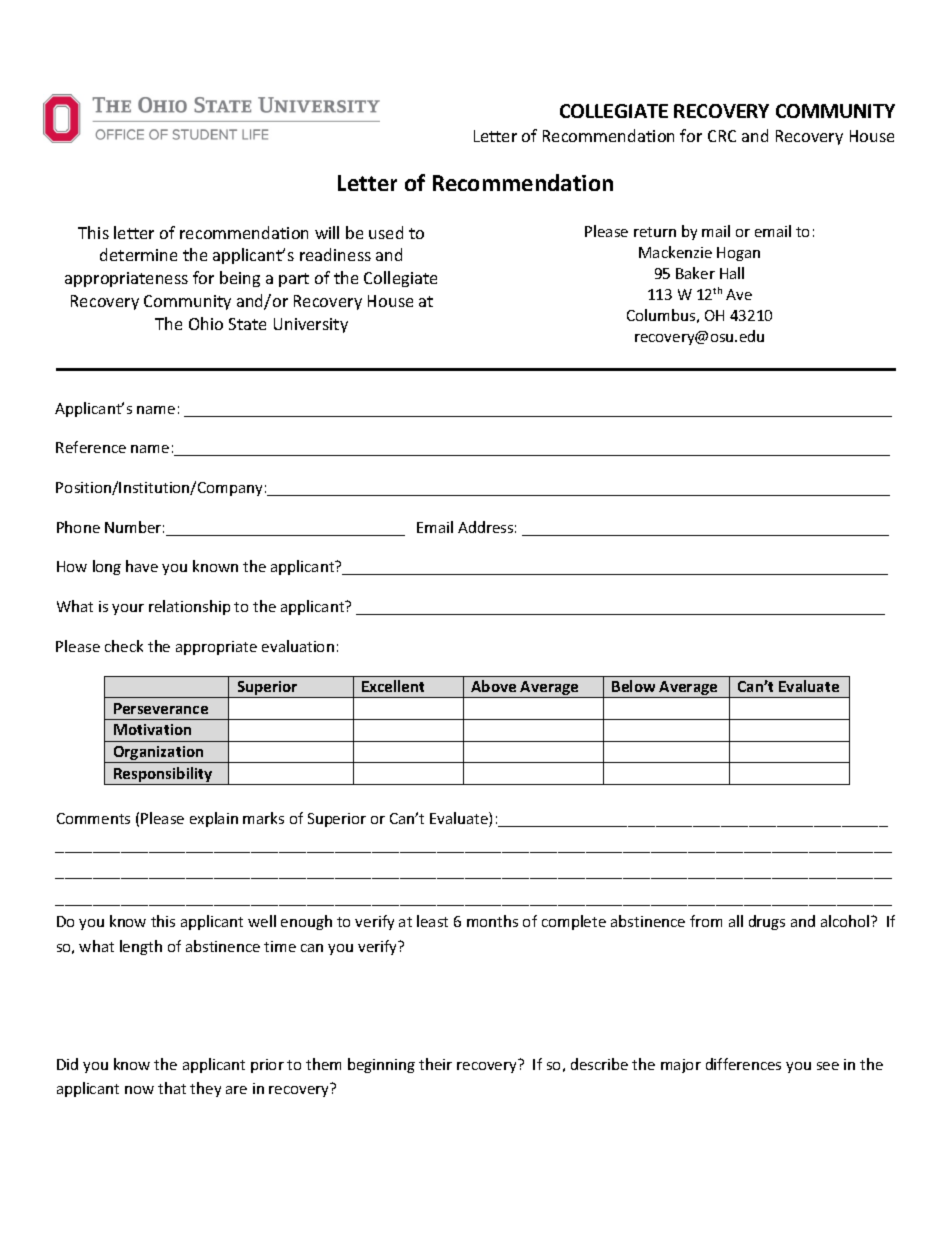  What do you see at coordinates (633, 686) in the screenshot?
I see `Below` at bounding box center [633, 686].
